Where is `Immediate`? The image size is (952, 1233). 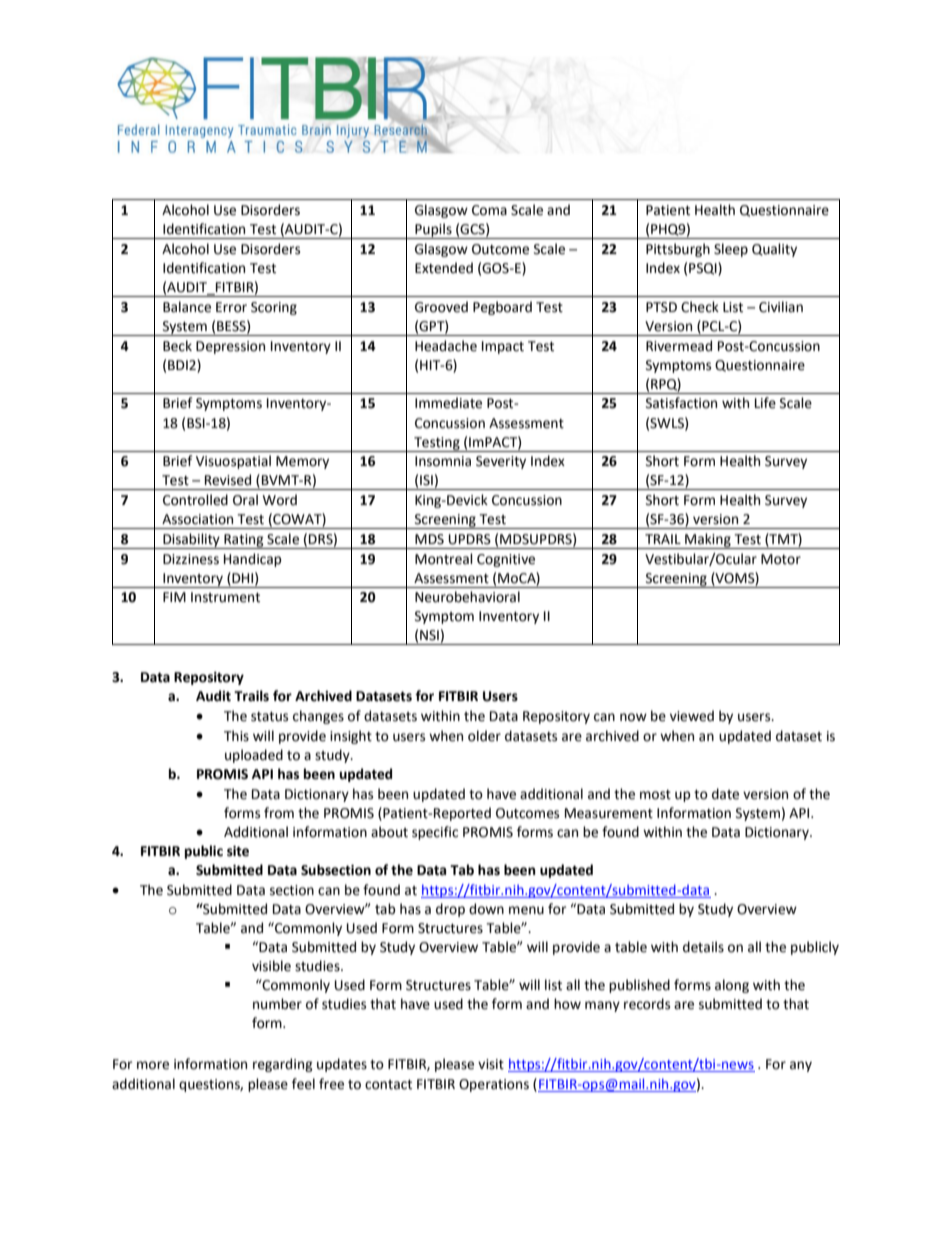 Immediate is located at coordinates (448, 403).
